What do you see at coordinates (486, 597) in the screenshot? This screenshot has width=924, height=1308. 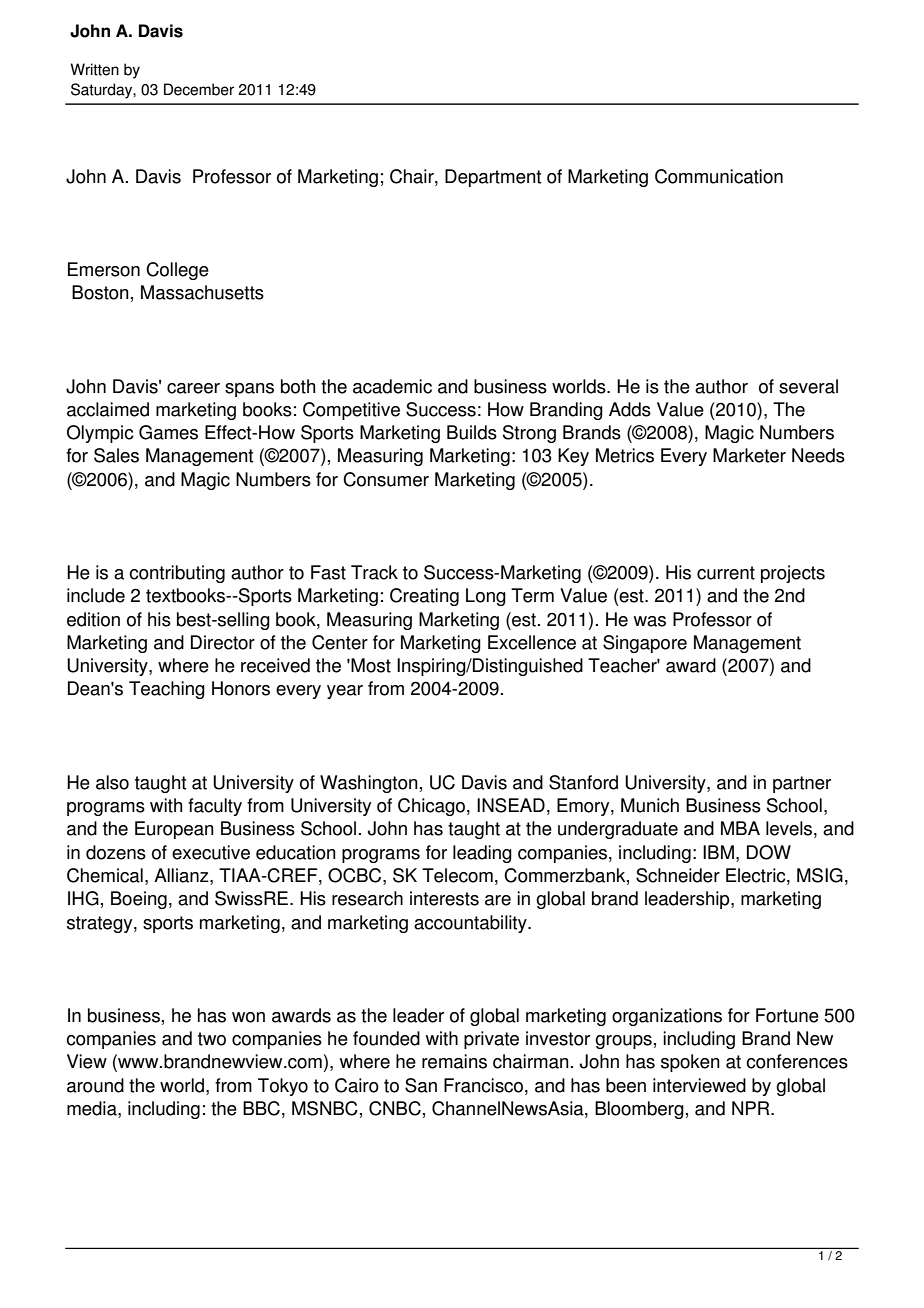 I see `Long` at bounding box center [486, 597].
